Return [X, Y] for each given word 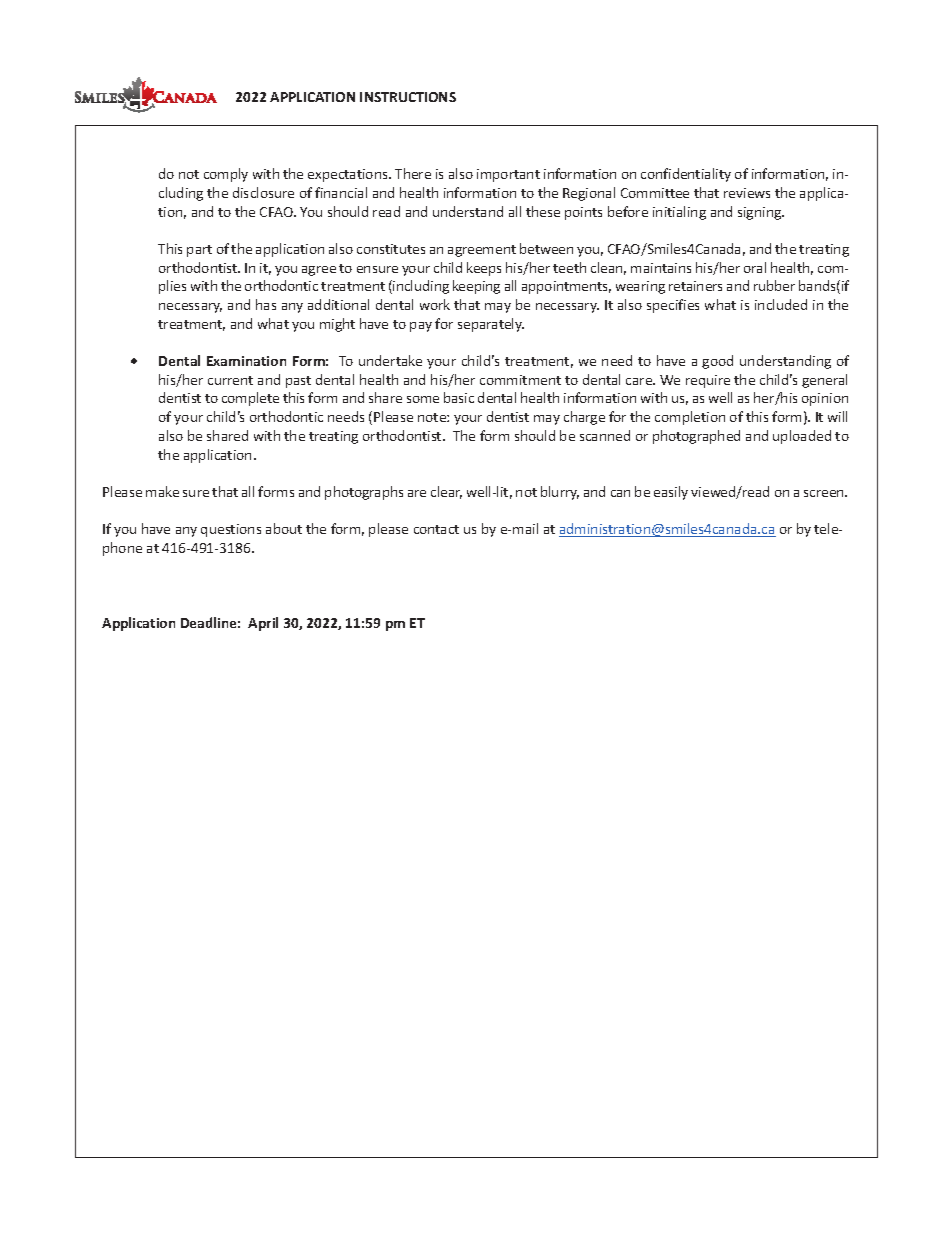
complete [250, 399]
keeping [476, 287]
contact [436, 529]
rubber [774, 285]
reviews [747, 193]
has [266, 304]
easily [671, 493]
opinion [825, 399]
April [263, 624]
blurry [560, 493]
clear [446, 492]
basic [459, 397]
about [284, 528]
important [508, 175]
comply [226, 175]
